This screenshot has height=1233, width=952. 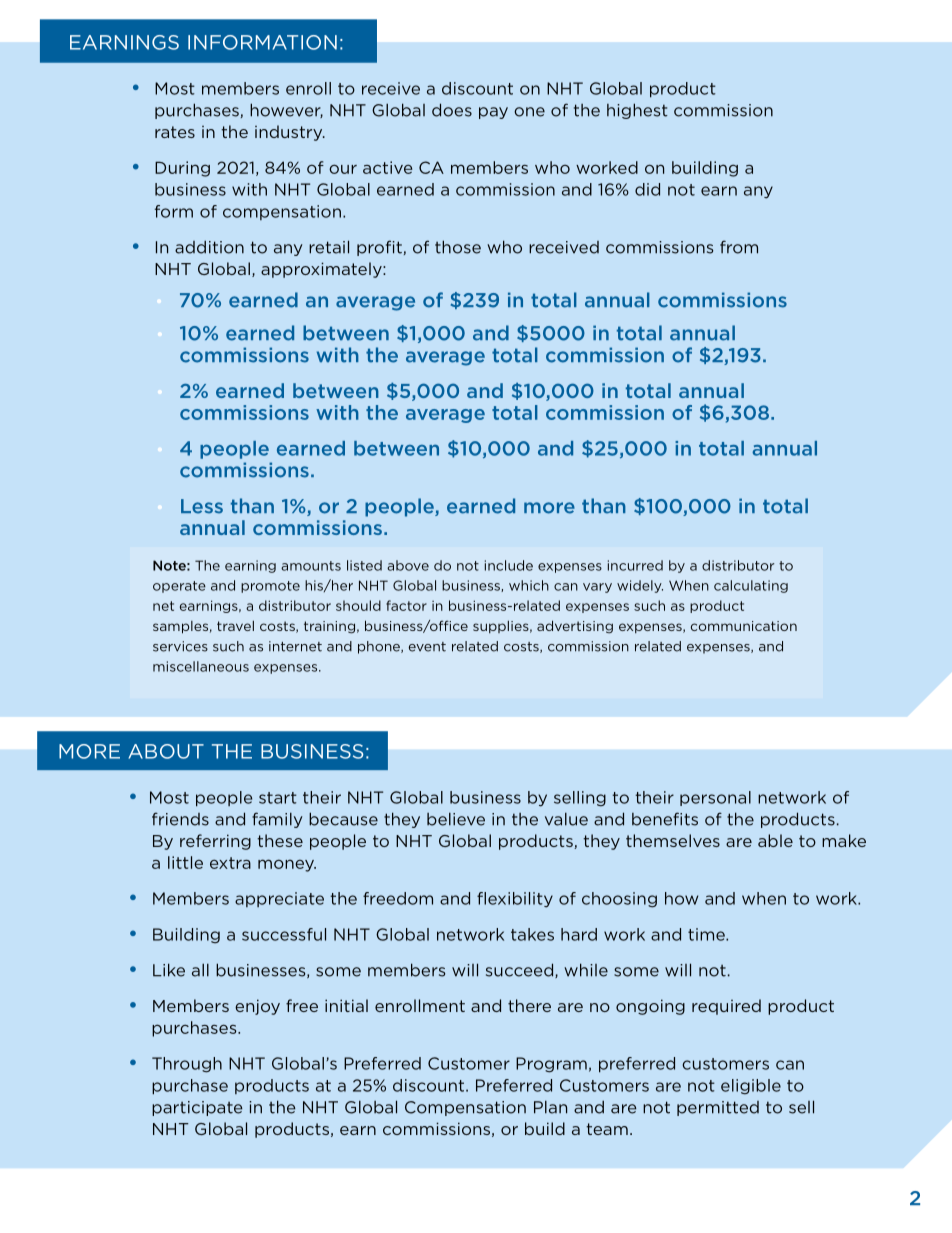 I want to click on participate, so click(x=197, y=1108).
